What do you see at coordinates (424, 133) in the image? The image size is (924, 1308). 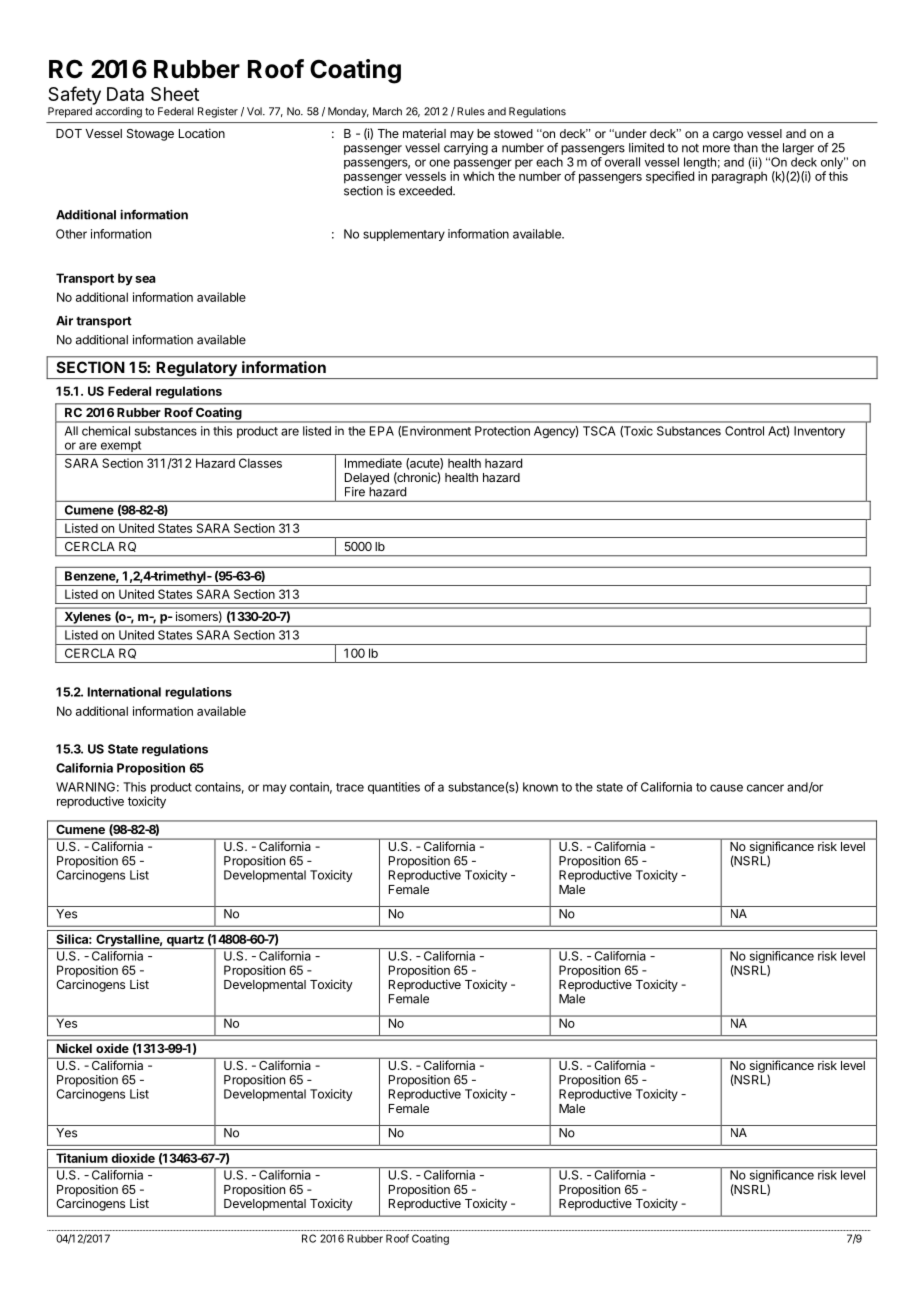 I see `material` at bounding box center [424, 133].
